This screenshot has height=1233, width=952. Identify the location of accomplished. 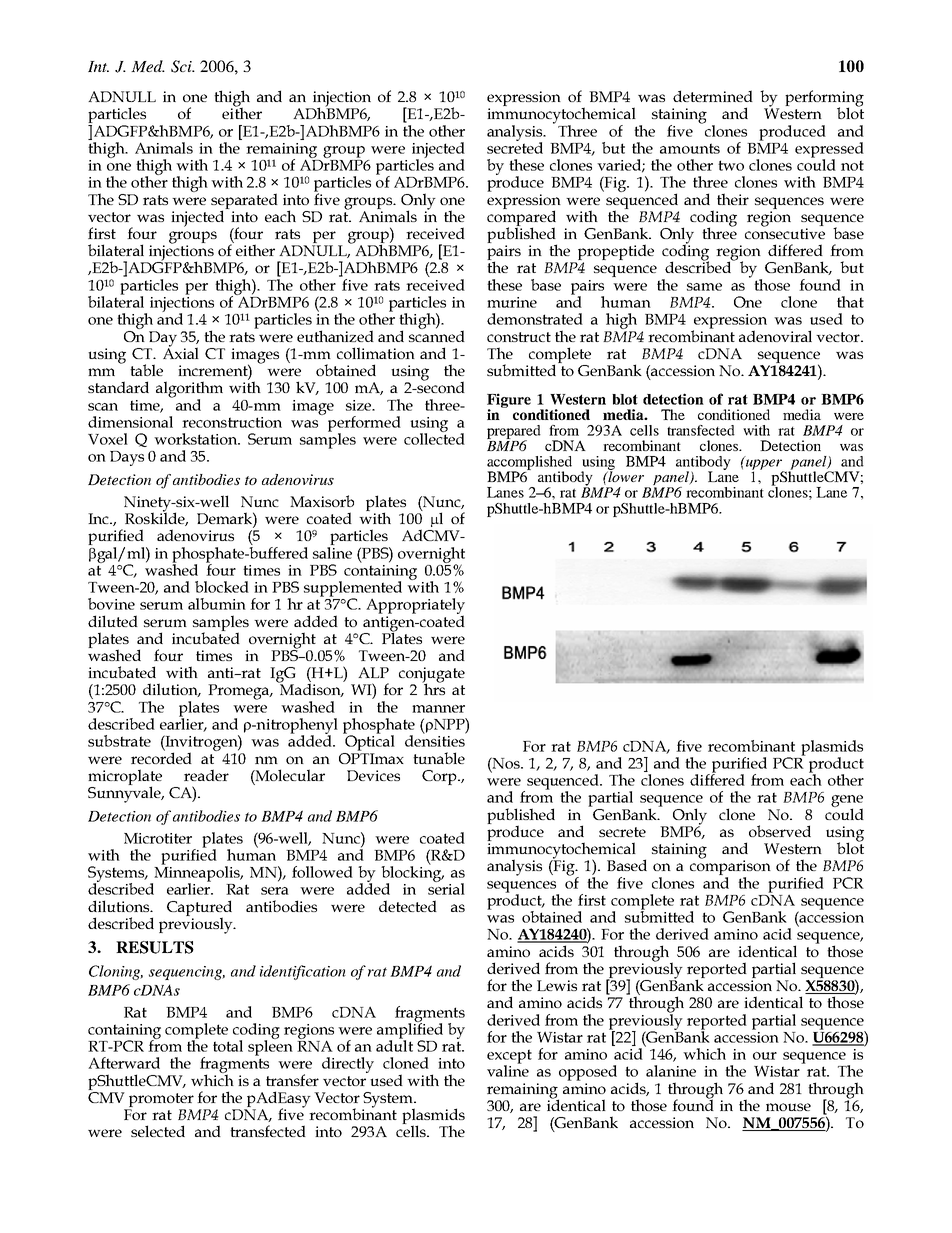
(529, 464).
